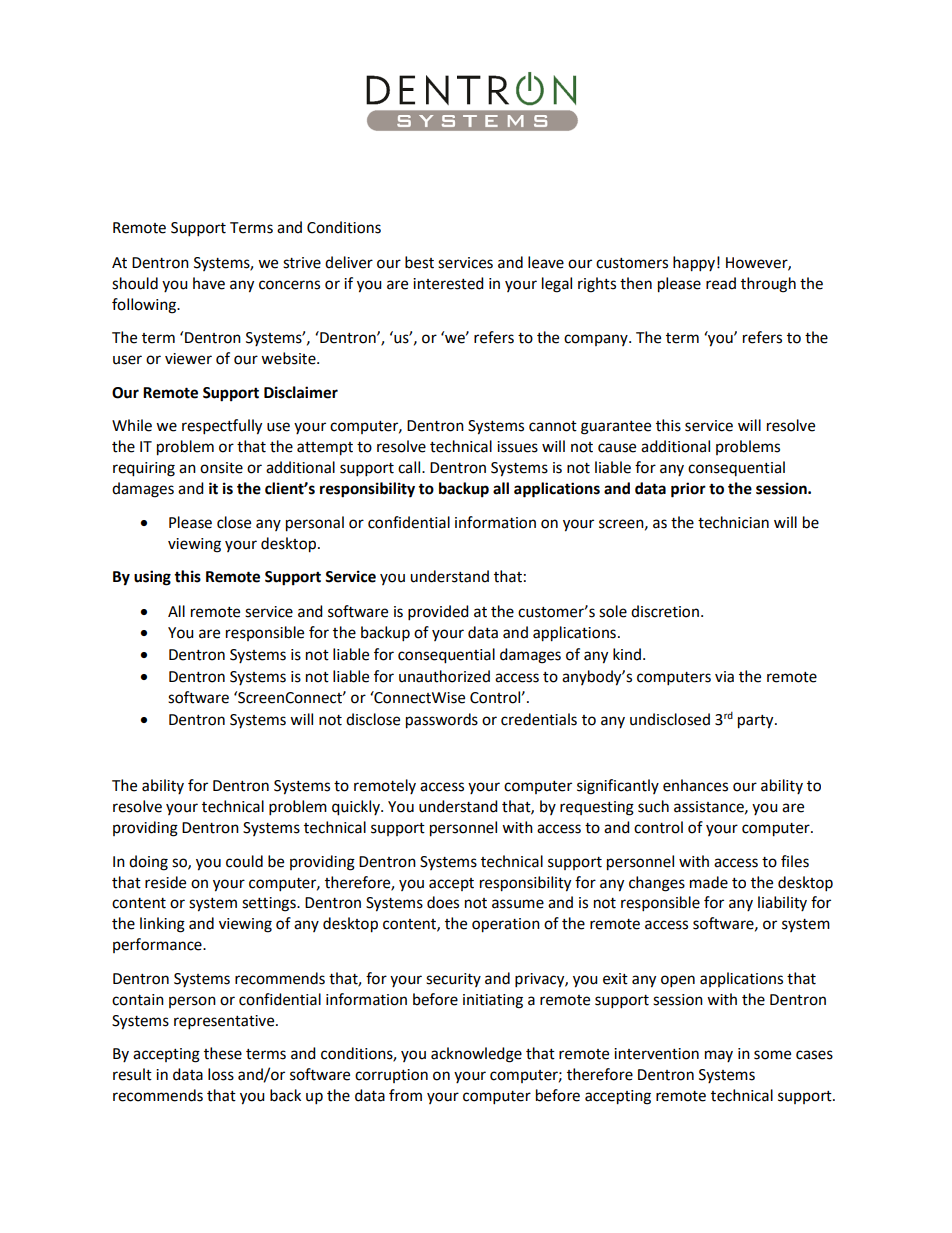 The image size is (952, 1233). I want to click on unauthorized, so click(444, 676).
